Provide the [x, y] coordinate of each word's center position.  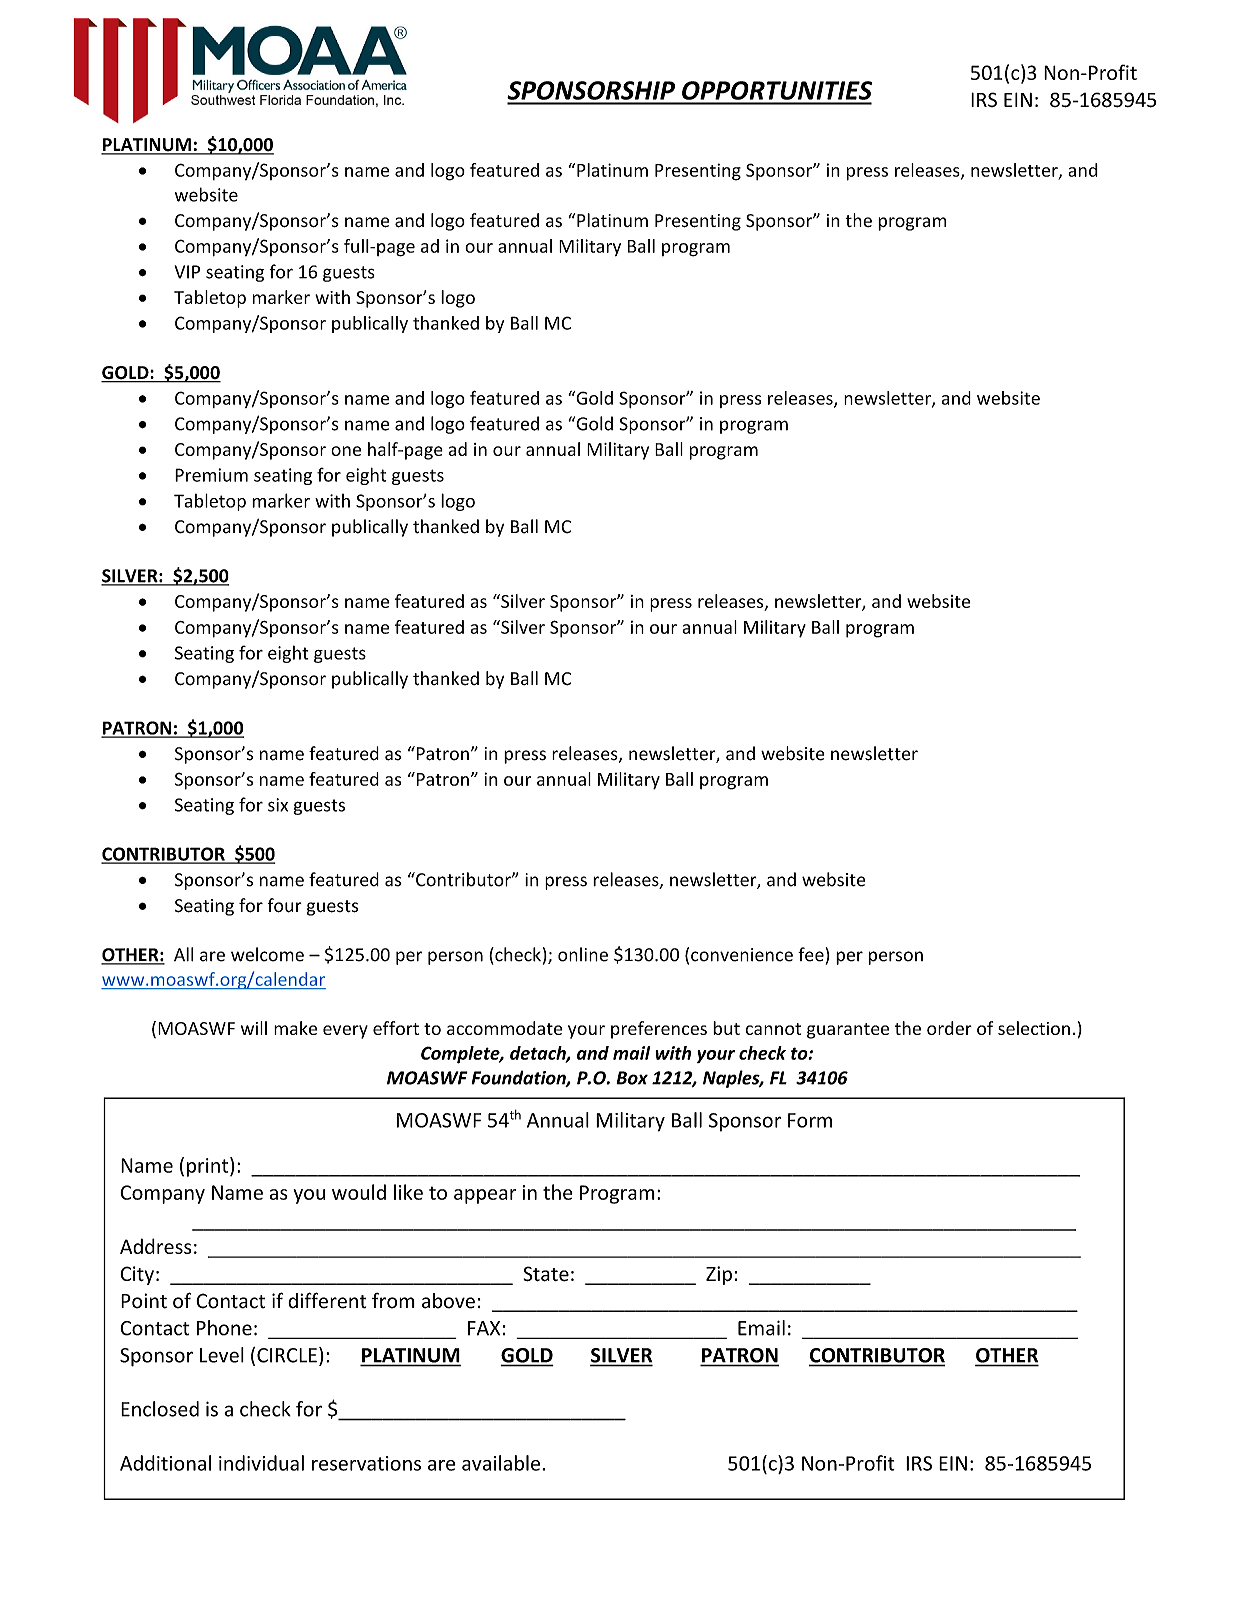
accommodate [505, 1028]
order [949, 1028]
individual [261, 1463]
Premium [211, 475]
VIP [187, 272]
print [209, 1167]
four [284, 905]
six [278, 805]
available [502, 1463]
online [583, 954]
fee [811, 954]
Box [632, 1078]
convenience [742, 955]
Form [810, 1120]
